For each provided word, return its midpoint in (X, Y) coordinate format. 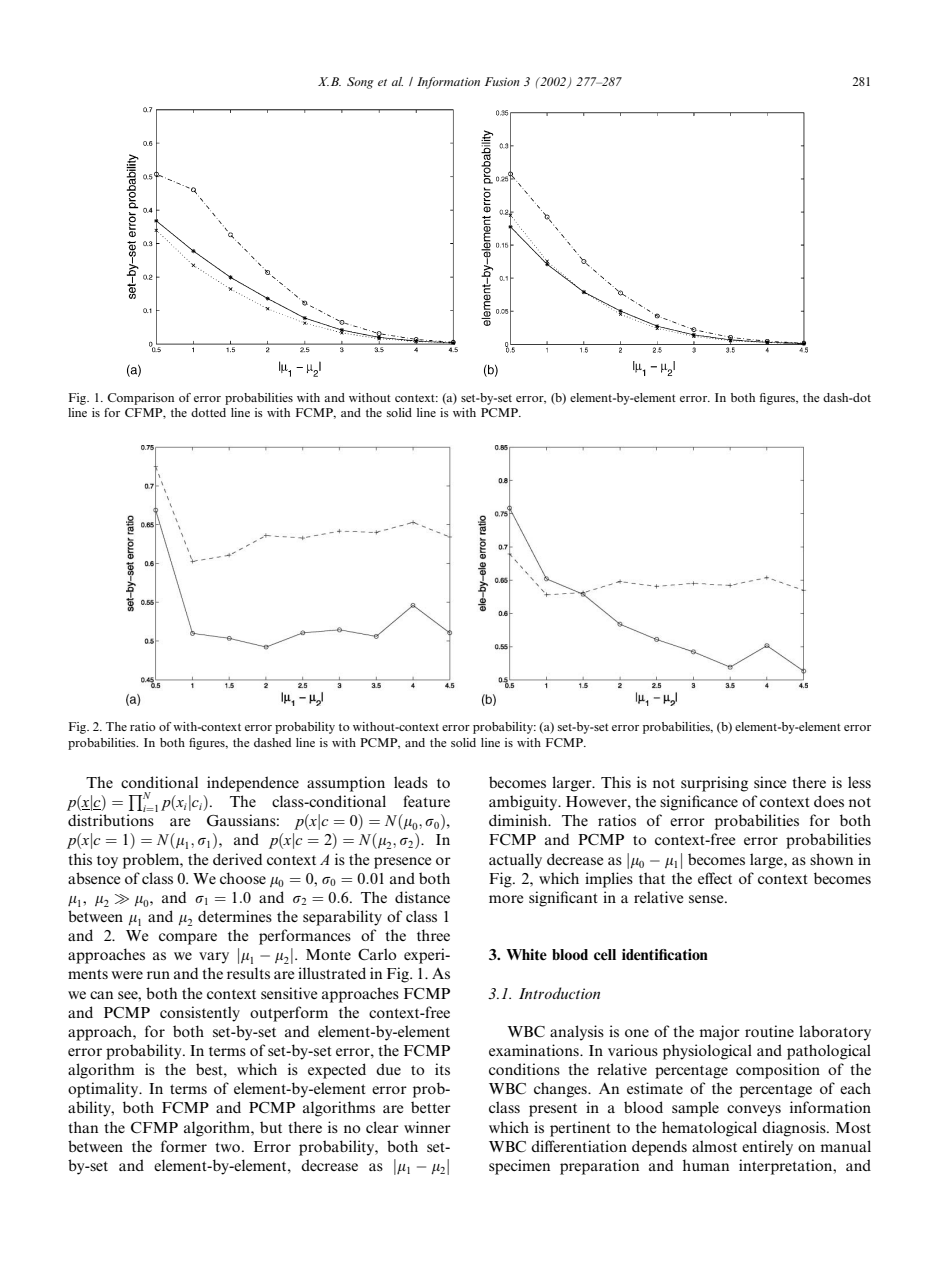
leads (411, 782)
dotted (208, 412)
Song (360, 83)
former (184, 1146)
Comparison (140, 399)
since (770, 782)
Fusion (502, 81)
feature (426, 801)
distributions (111, 820)
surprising (714, 784)
